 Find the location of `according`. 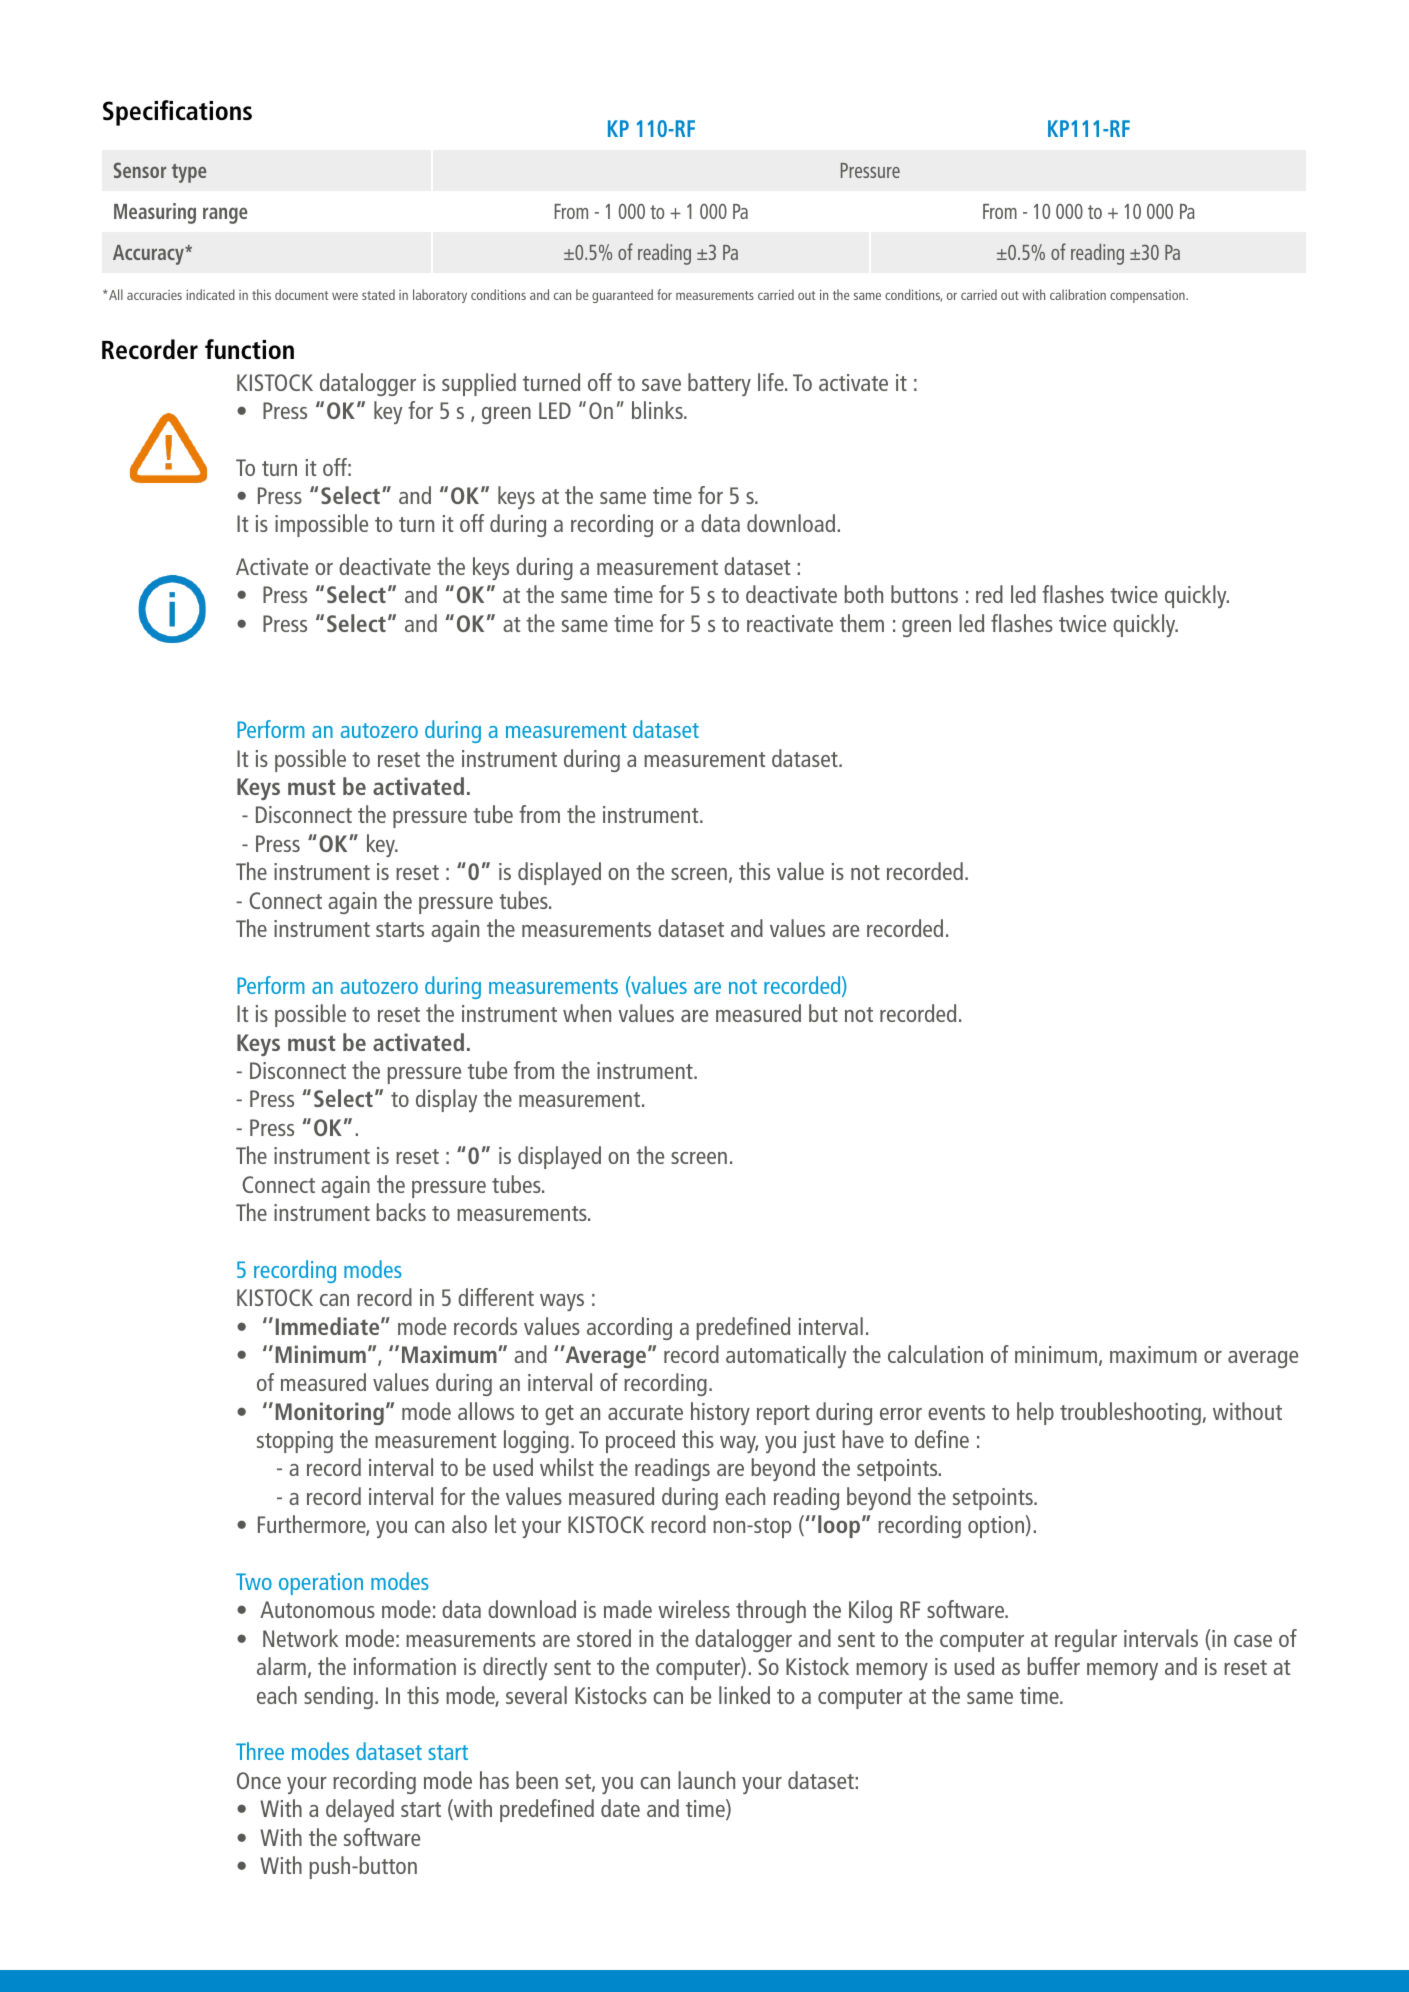

according is located at coordinates (629, 1328).
